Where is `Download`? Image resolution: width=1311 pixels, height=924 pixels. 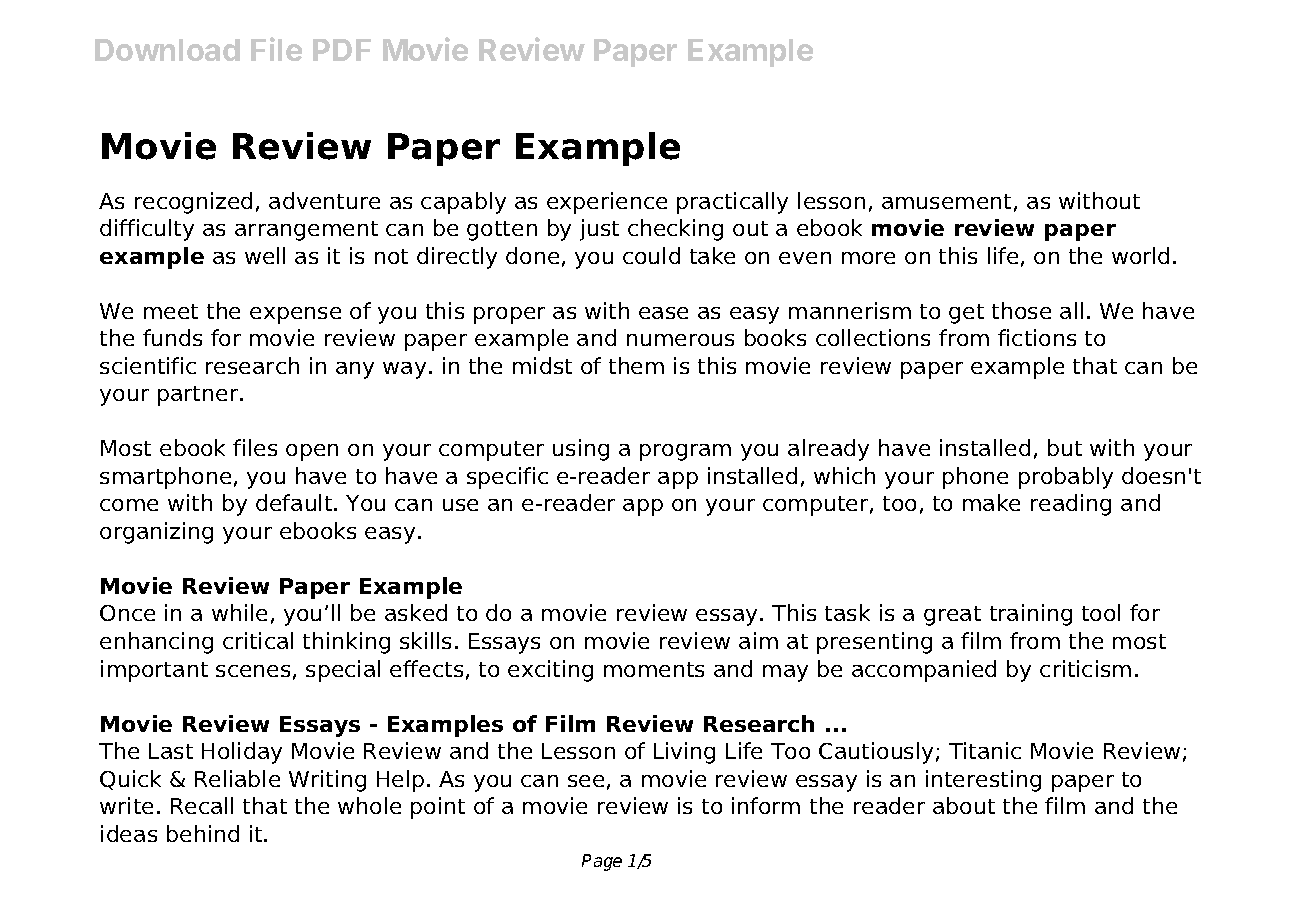
Download is located at coordinates (167, 50).
